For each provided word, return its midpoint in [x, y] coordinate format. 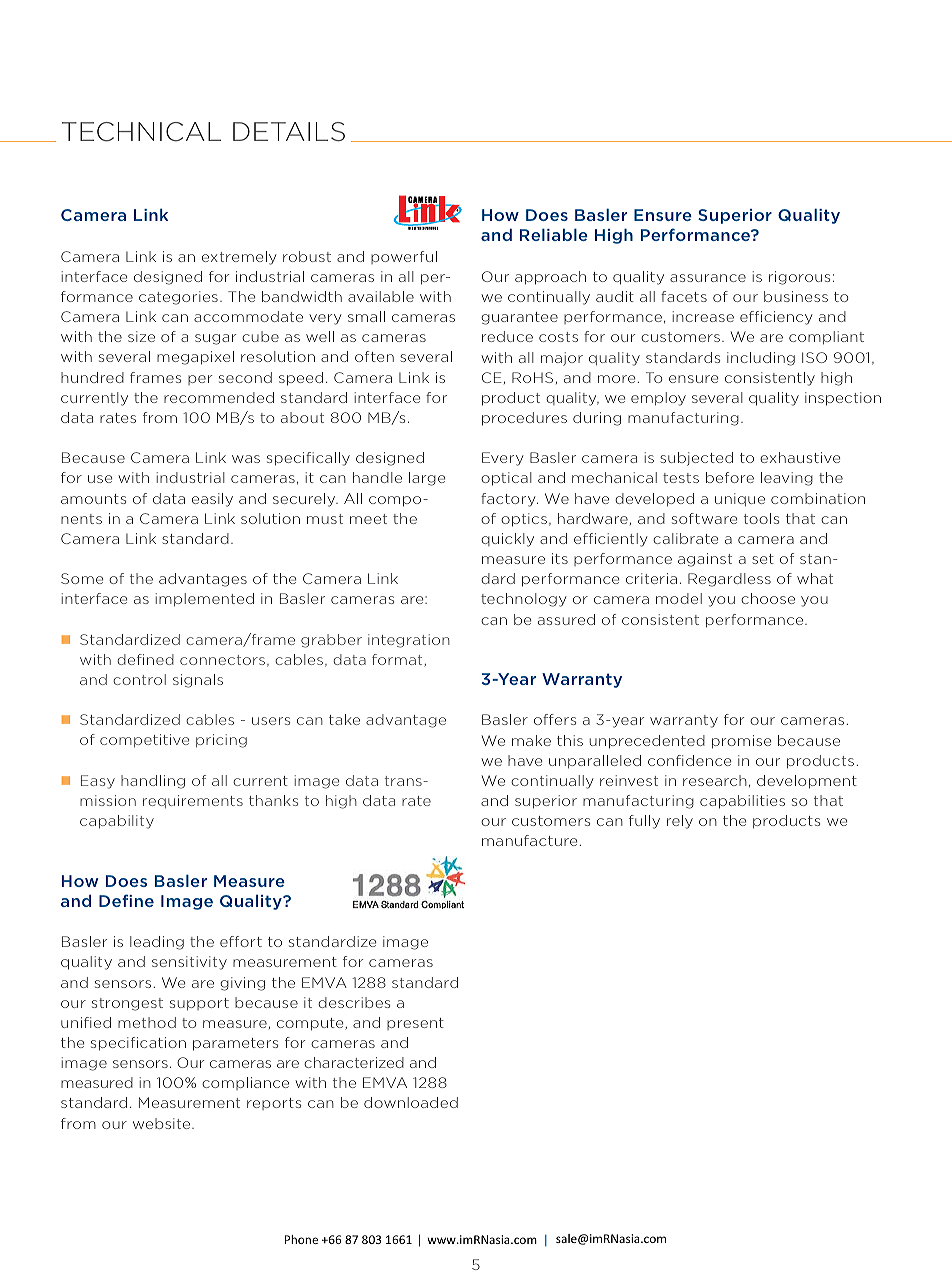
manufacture [529, 840]
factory [509, 500]
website [163, 1123]
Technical [141, 132]
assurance [708, 278]
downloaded [411, 1102]
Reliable [554, 234]
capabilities [742, 802]
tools [761, 518]
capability [117, 822]
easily [212, 500]
